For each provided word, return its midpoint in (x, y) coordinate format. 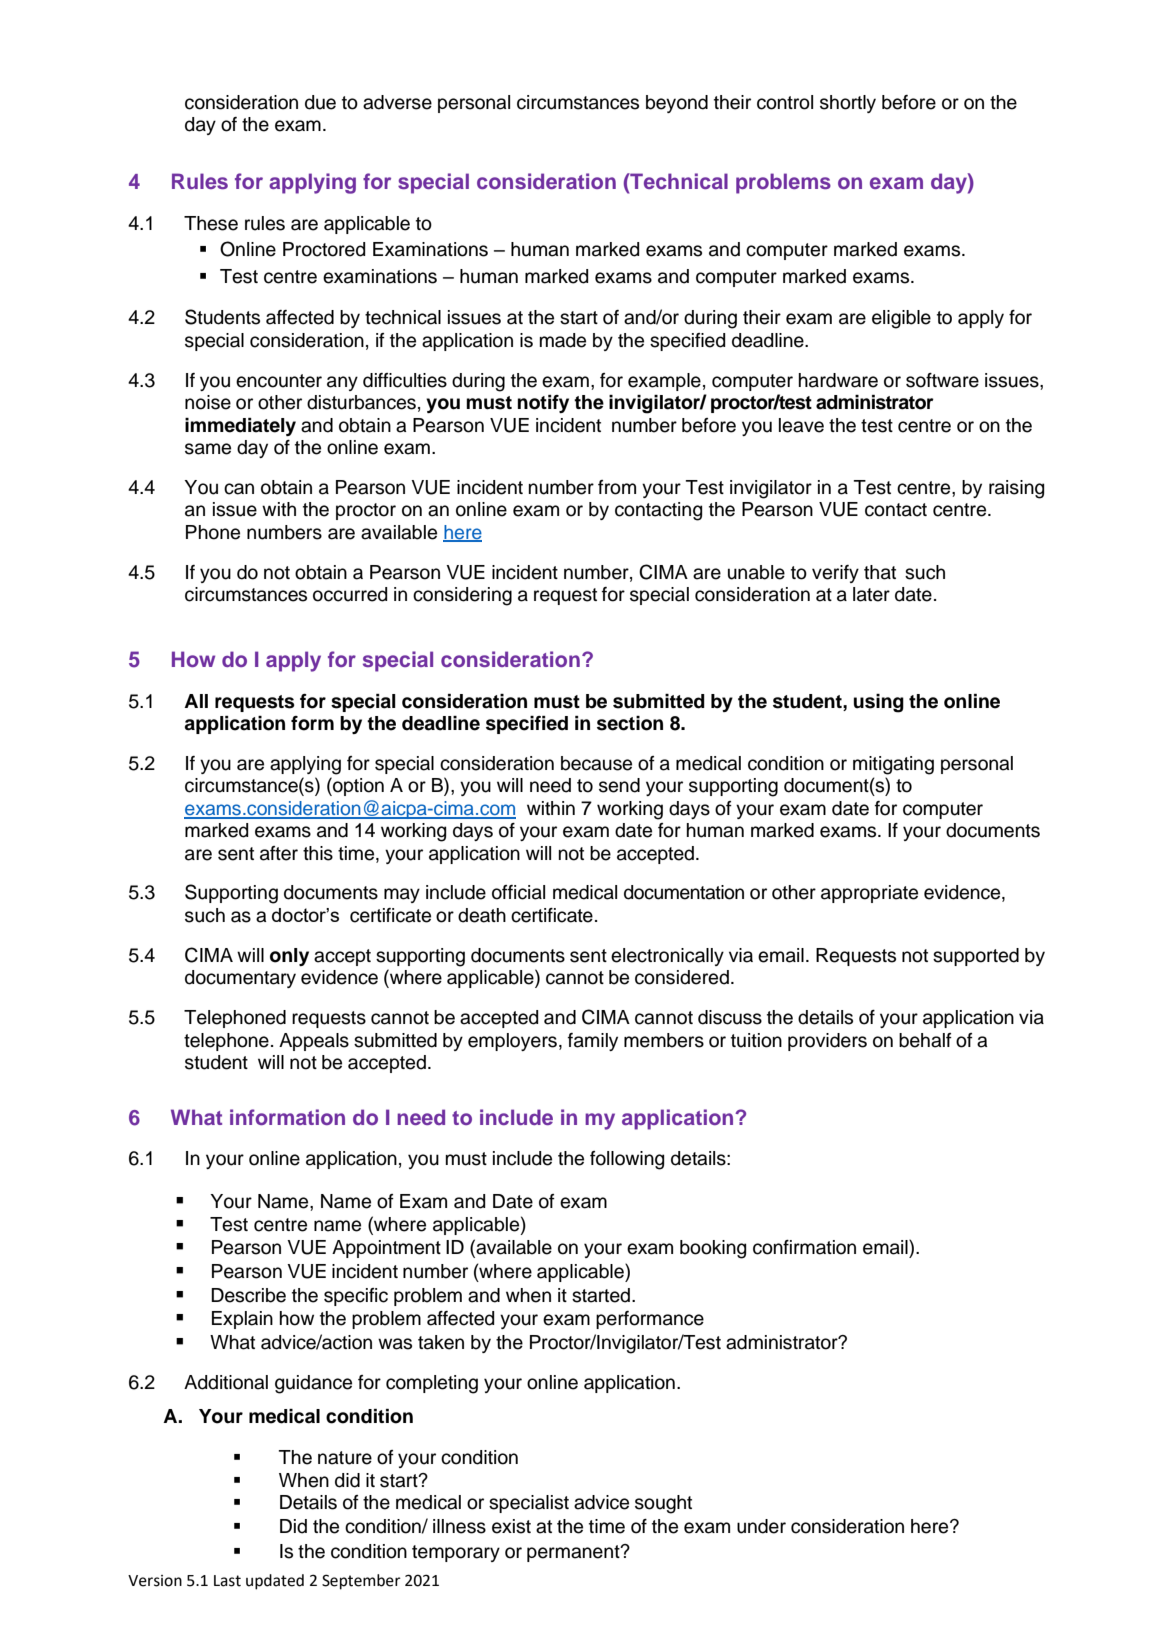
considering (462, 596)
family (593, 1042)
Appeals (314, 1042)
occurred (350, 594)
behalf (925, 1040)
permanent (574, 1553)
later (871, 594)
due (320, 102)
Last (227, 1581)
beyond (677, 104)
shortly (848, 104)
